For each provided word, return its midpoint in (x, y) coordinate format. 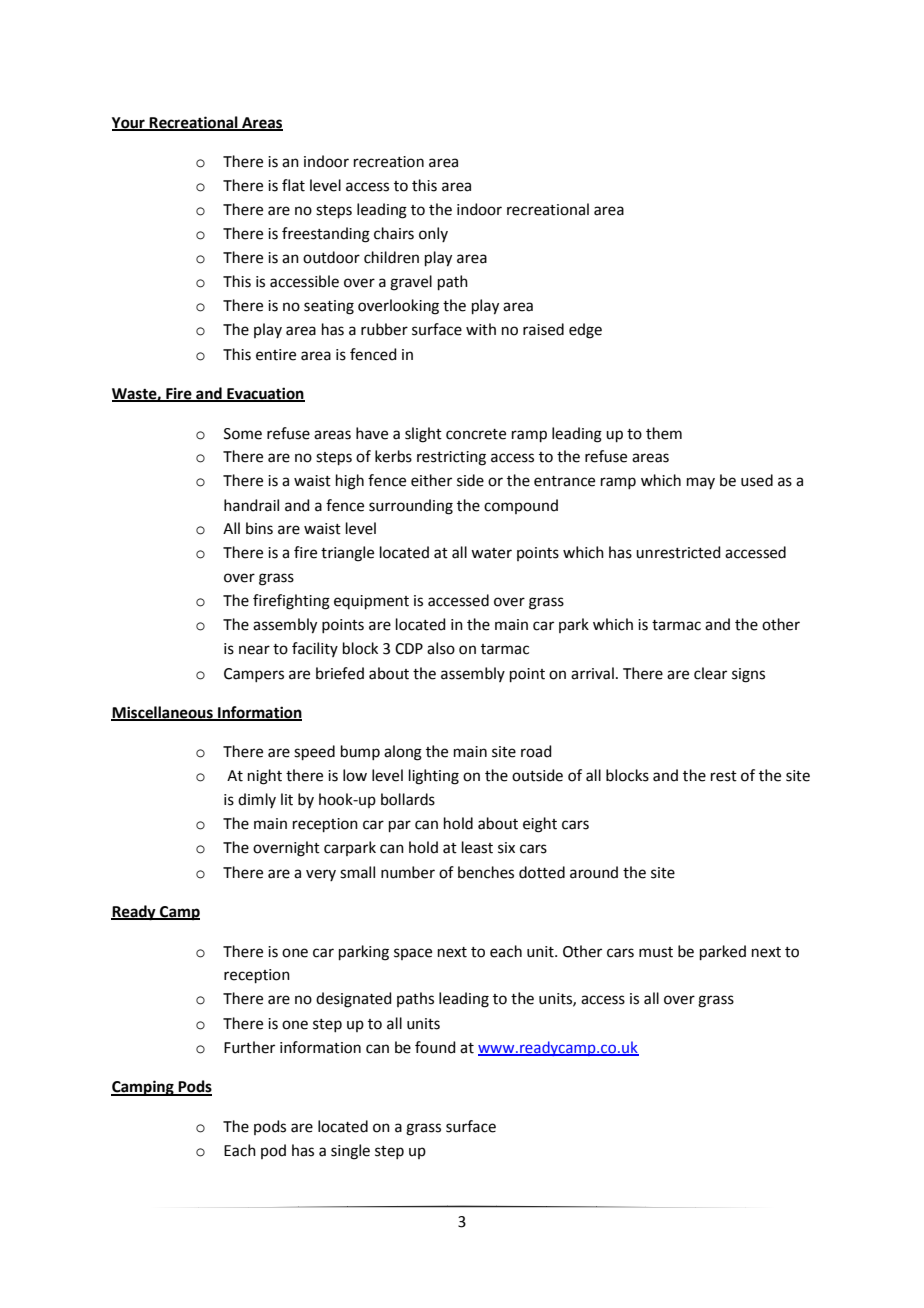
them (664, 433)
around (594, 872)
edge (585, 331)
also (441, 648)
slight (423, 435)
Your (129, 124)
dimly (257, 800)
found (435, 1047)
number (408, 872)
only (433, 234)
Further (249, 1047)
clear (710, 673)
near (254, 650)
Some (243, 434)
